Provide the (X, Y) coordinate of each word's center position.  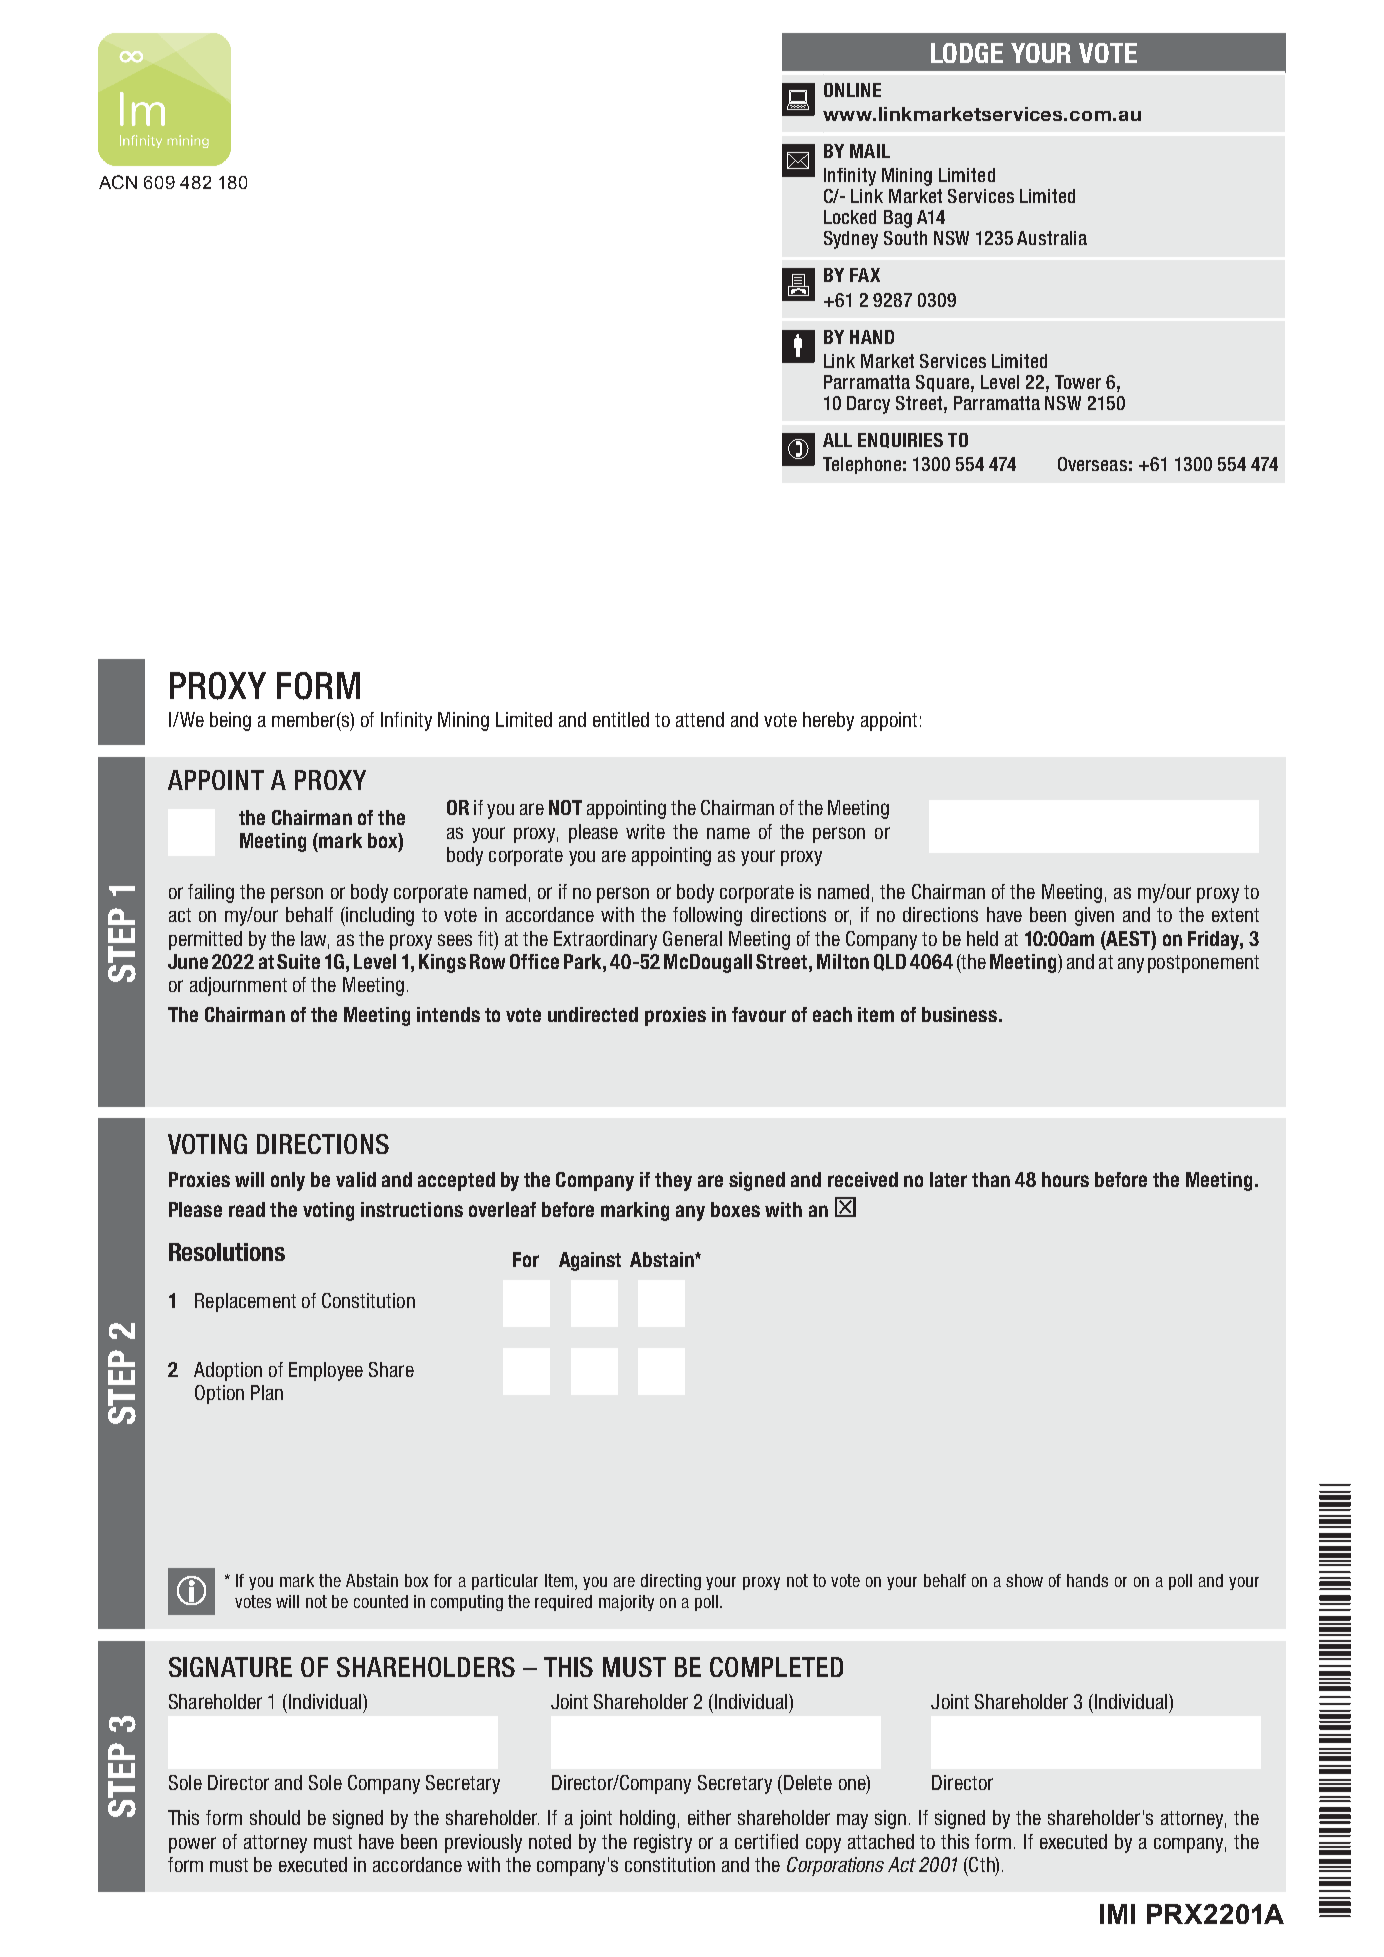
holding (647, 1819)
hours (1065, 1179)
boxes (735, 1209)
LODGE (967, 53)
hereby (828, 721)
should (275, 1817)
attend (700, 719)
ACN (118, 182)
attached (881, 1841)
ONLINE (852, 90)
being (230, 721)
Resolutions (227, 1252)
